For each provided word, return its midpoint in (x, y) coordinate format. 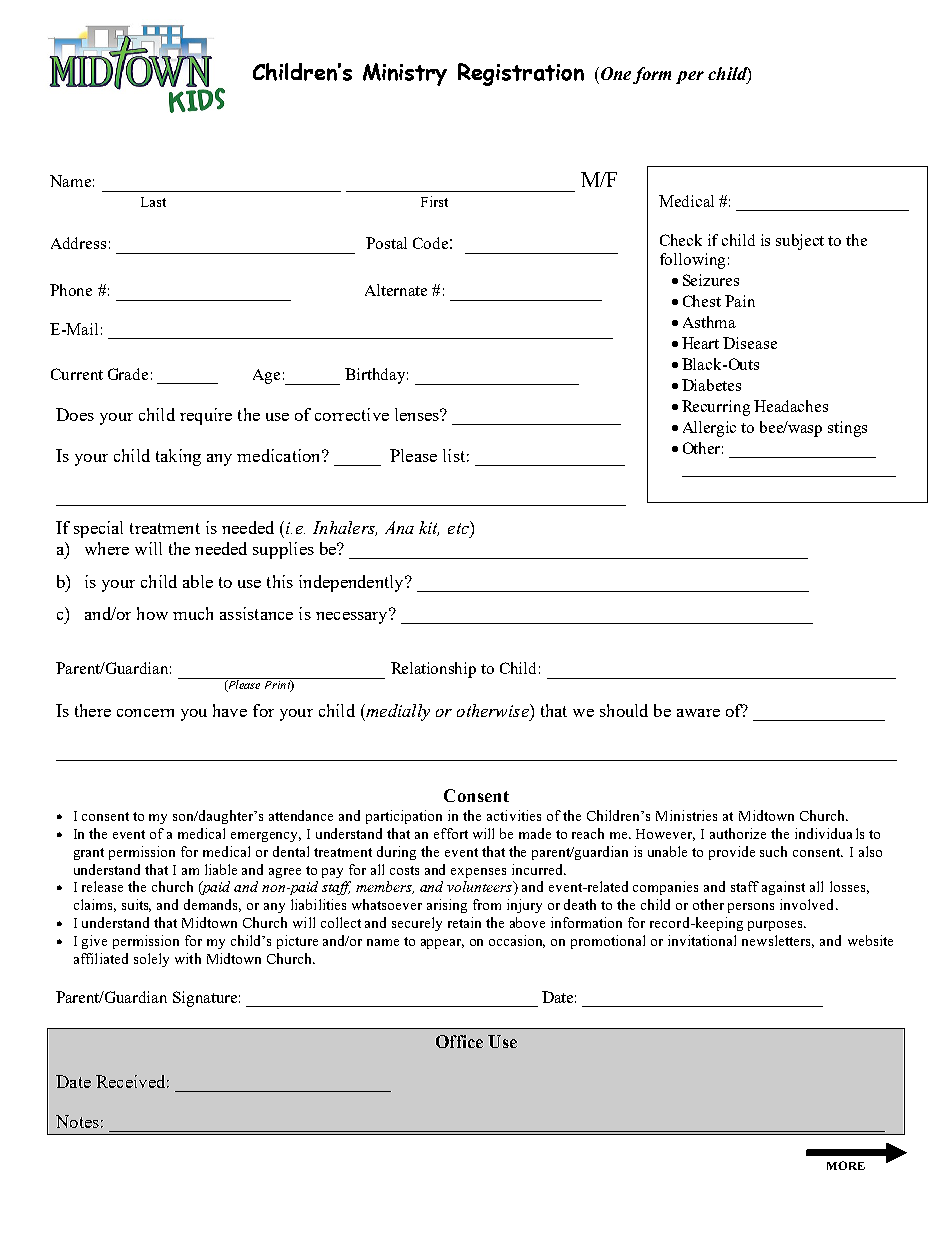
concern (145, 713)
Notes (77, 1121)
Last (153, 202)
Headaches (791, 406)
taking (178, 457)
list (454, 455)
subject (800, 242)
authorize (738, 833)
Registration (521, 74)
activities (514, 815)
